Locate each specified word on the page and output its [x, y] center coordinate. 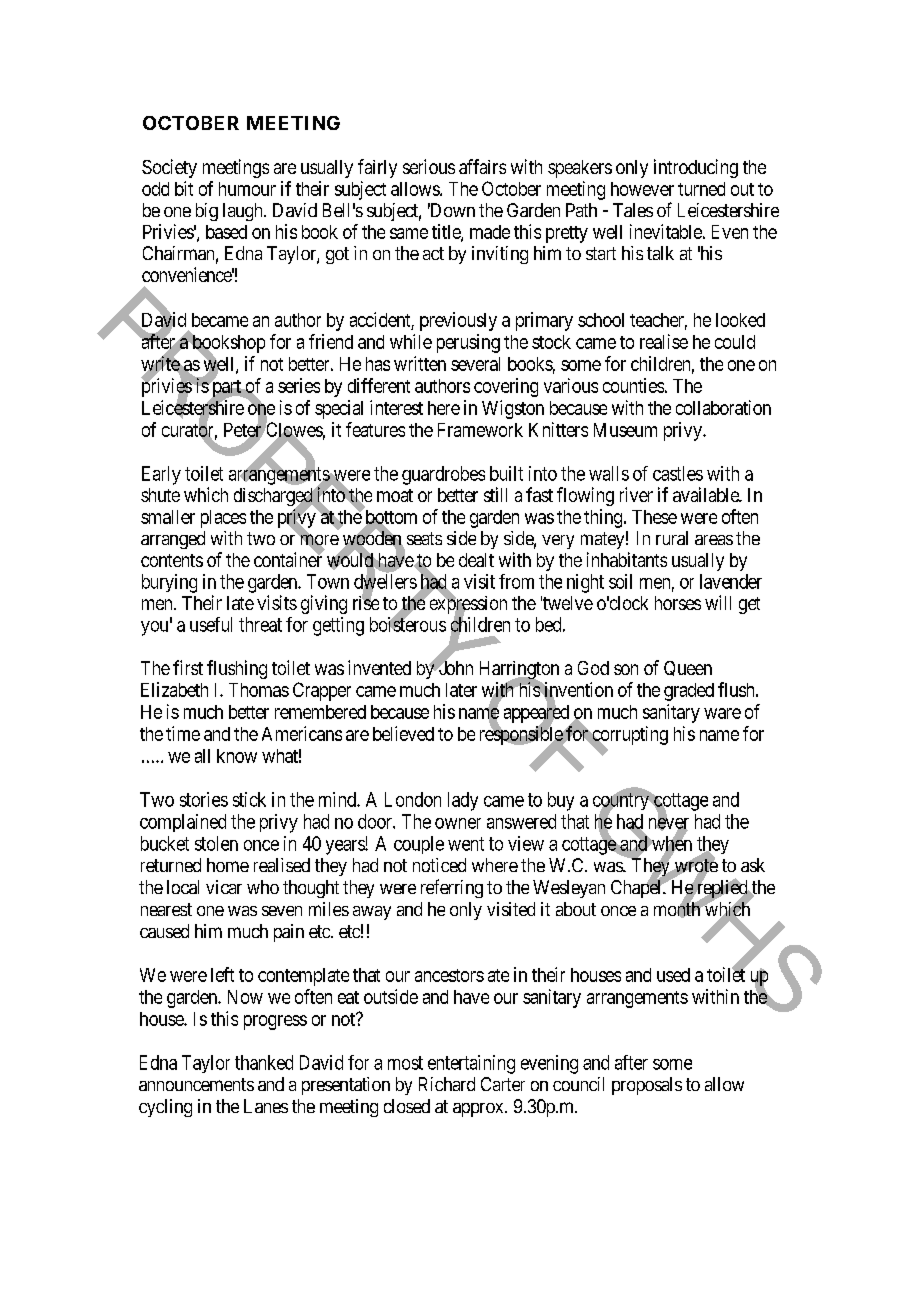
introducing [696, 168]
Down [451, 210]
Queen [688, 668]
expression [467, 605]
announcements [196, 1084]
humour [247, 189]
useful [211, 624]
